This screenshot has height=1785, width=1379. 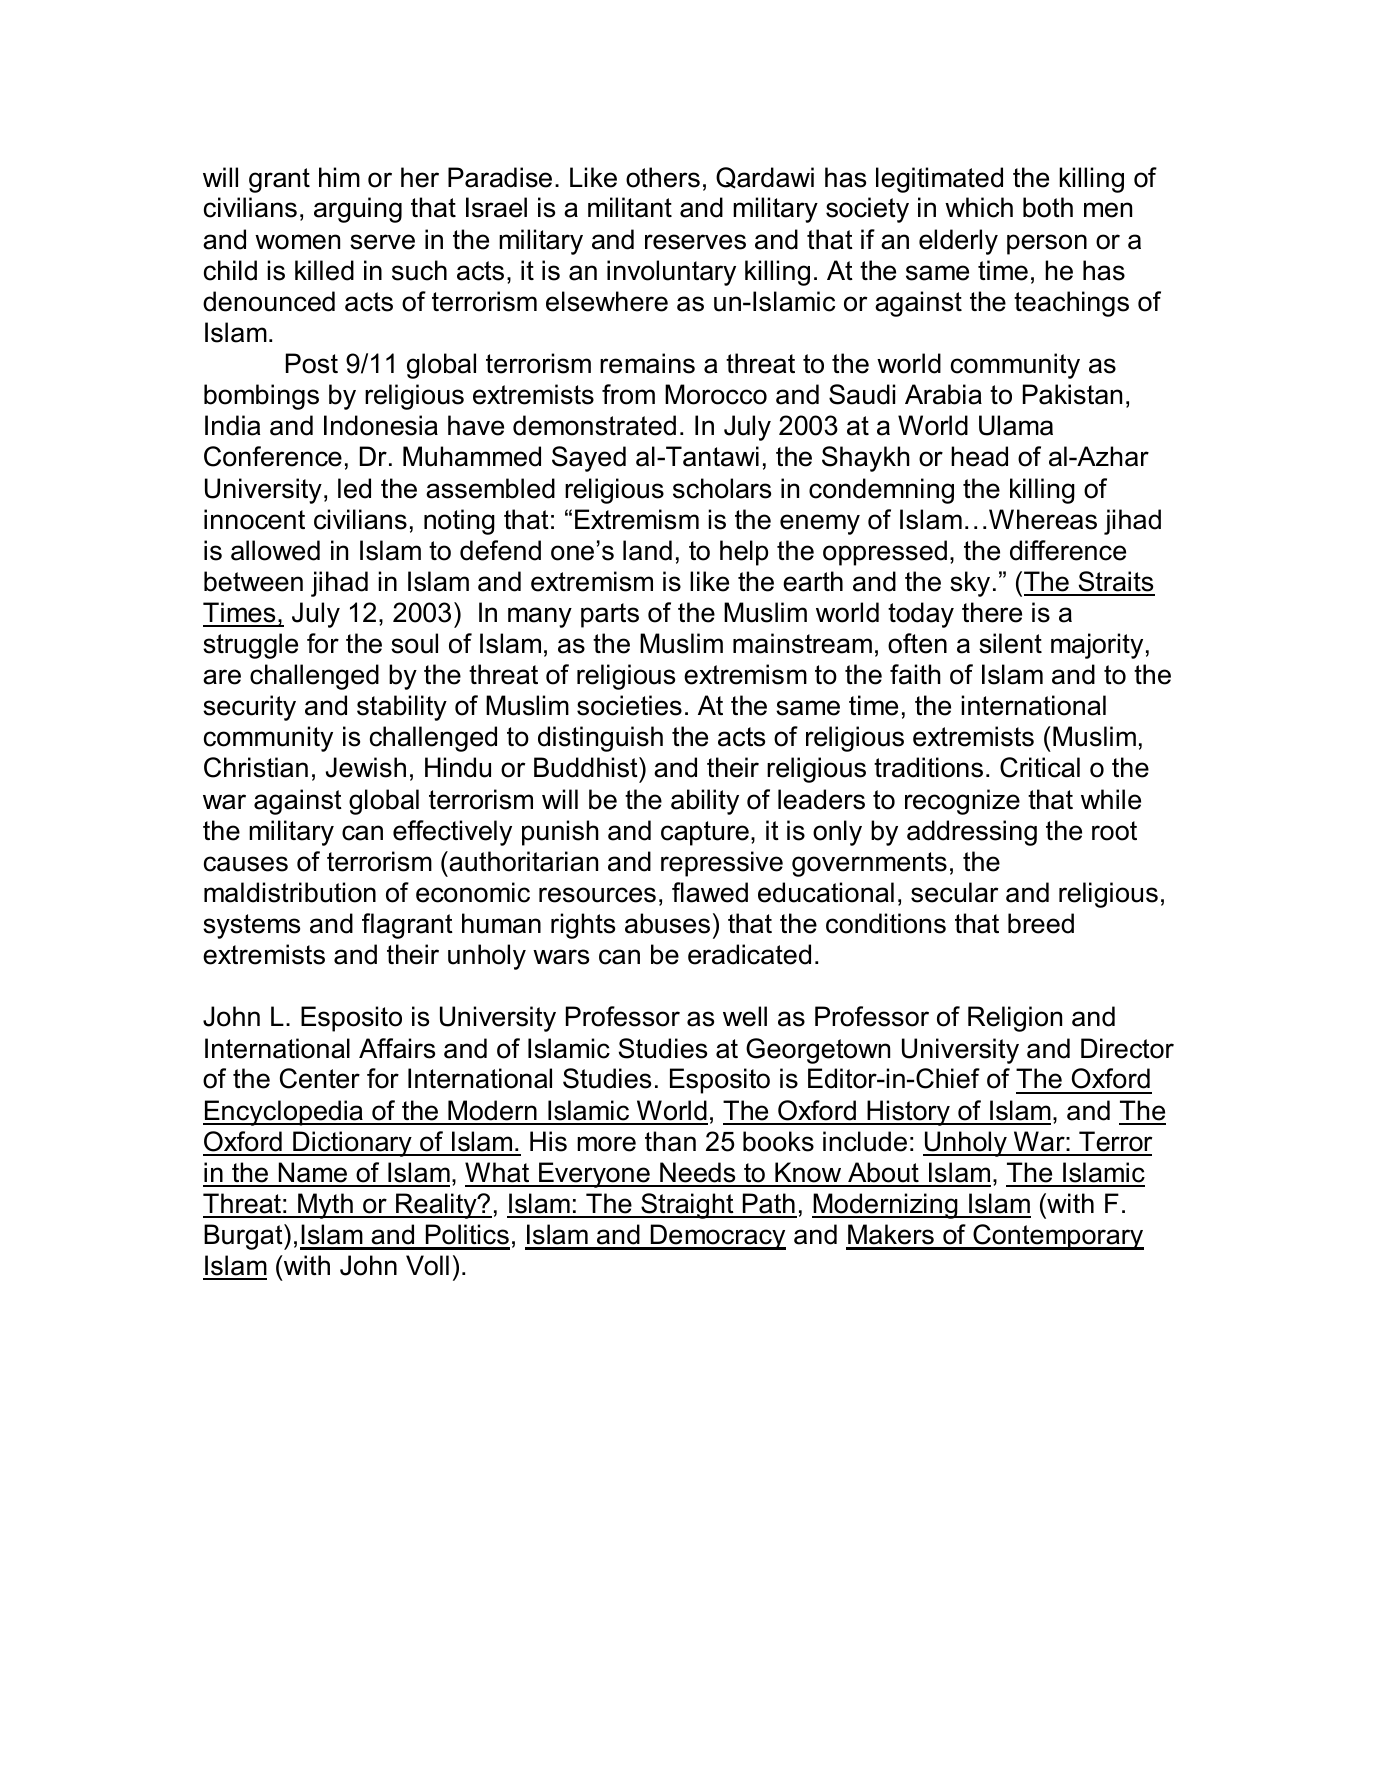 What do you see at coordinates (358, 210) in the screenshot?
I see `arguing` at bounding box center [358, 210].
